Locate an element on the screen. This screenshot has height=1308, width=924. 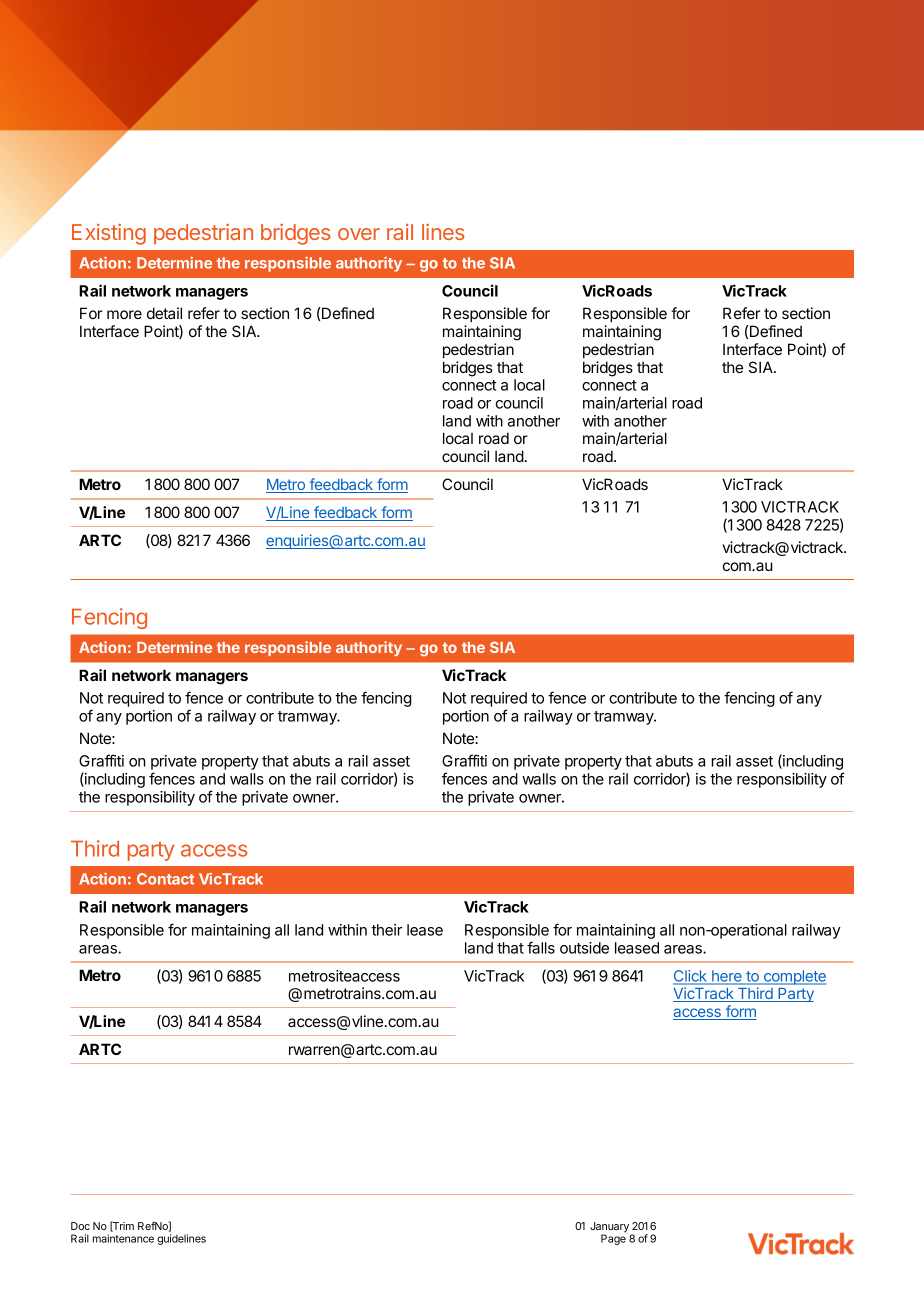
detail is located at coordinates (164, 313).
